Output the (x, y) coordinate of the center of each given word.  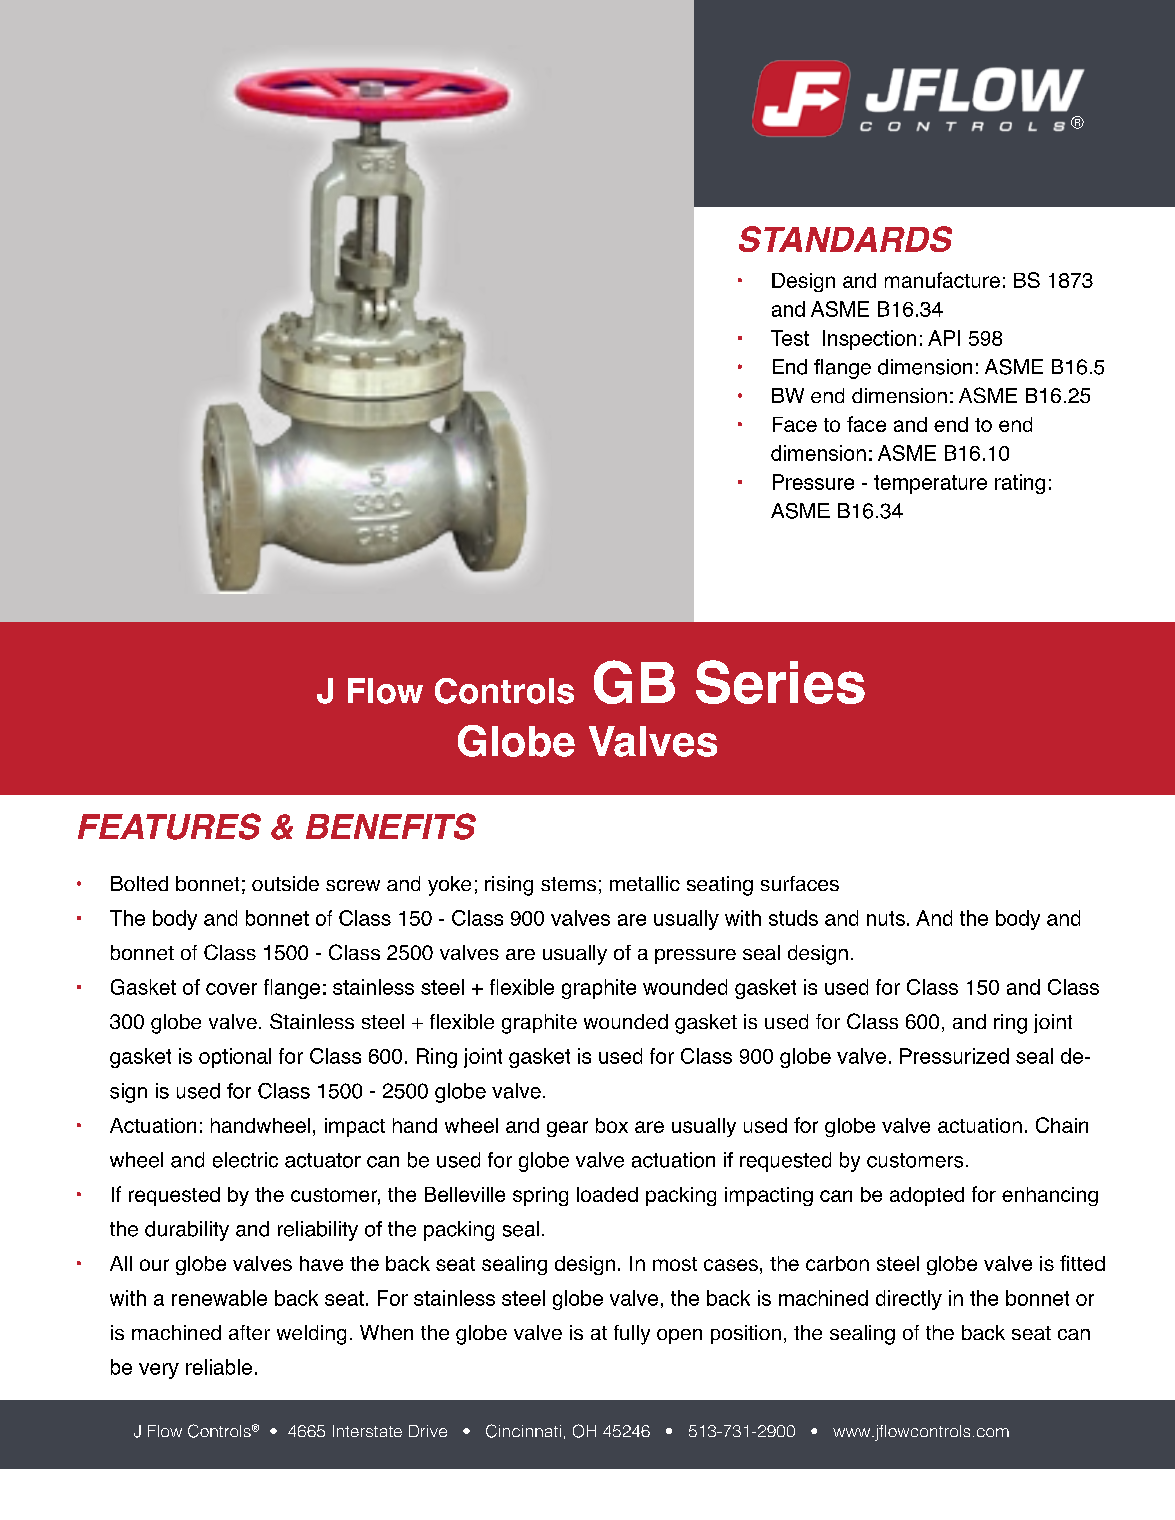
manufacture (942, 280)
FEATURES (169, 826)
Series (780, 682)
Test (790, 338)
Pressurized (954, 1056)
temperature (930, 484)
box (612, 1125)
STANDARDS (845, 239)
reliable (219, 1367)
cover (231, 989)
